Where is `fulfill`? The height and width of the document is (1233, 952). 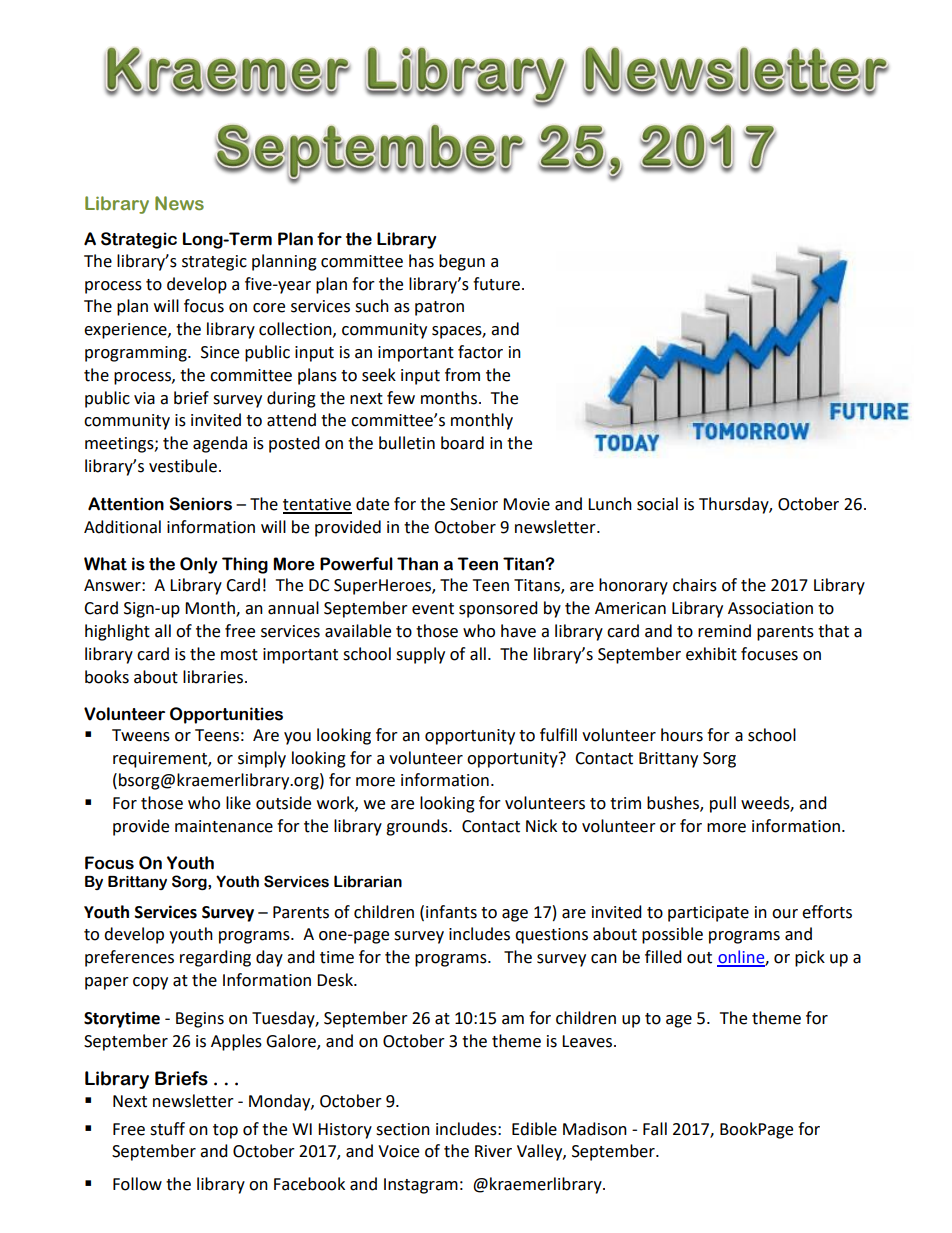 fulfill is located at coordinates (558, 735).
